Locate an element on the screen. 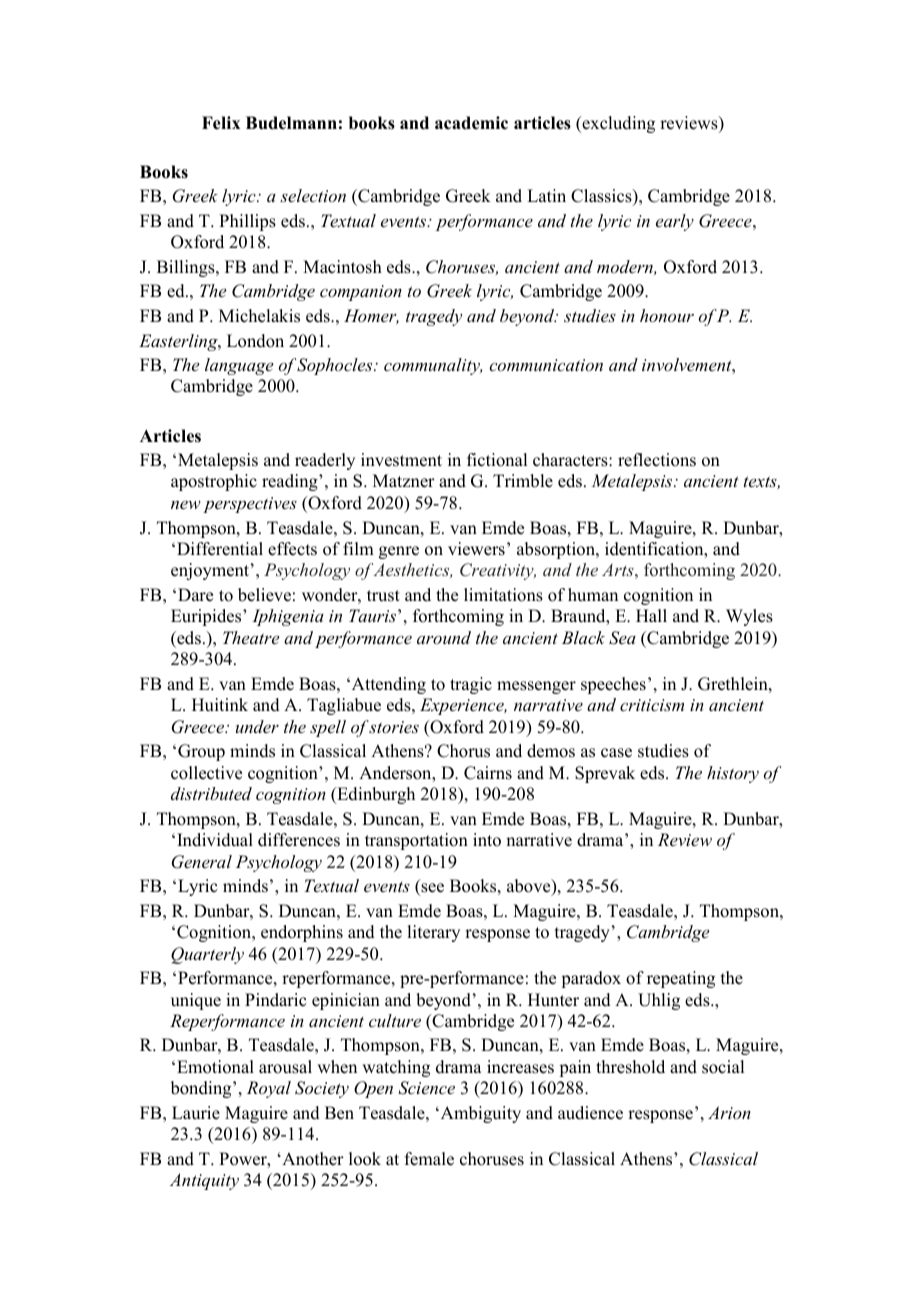 The height and width of the screenshot is (1308, 924). Antiquity is located at coordinates (204, 1181).
